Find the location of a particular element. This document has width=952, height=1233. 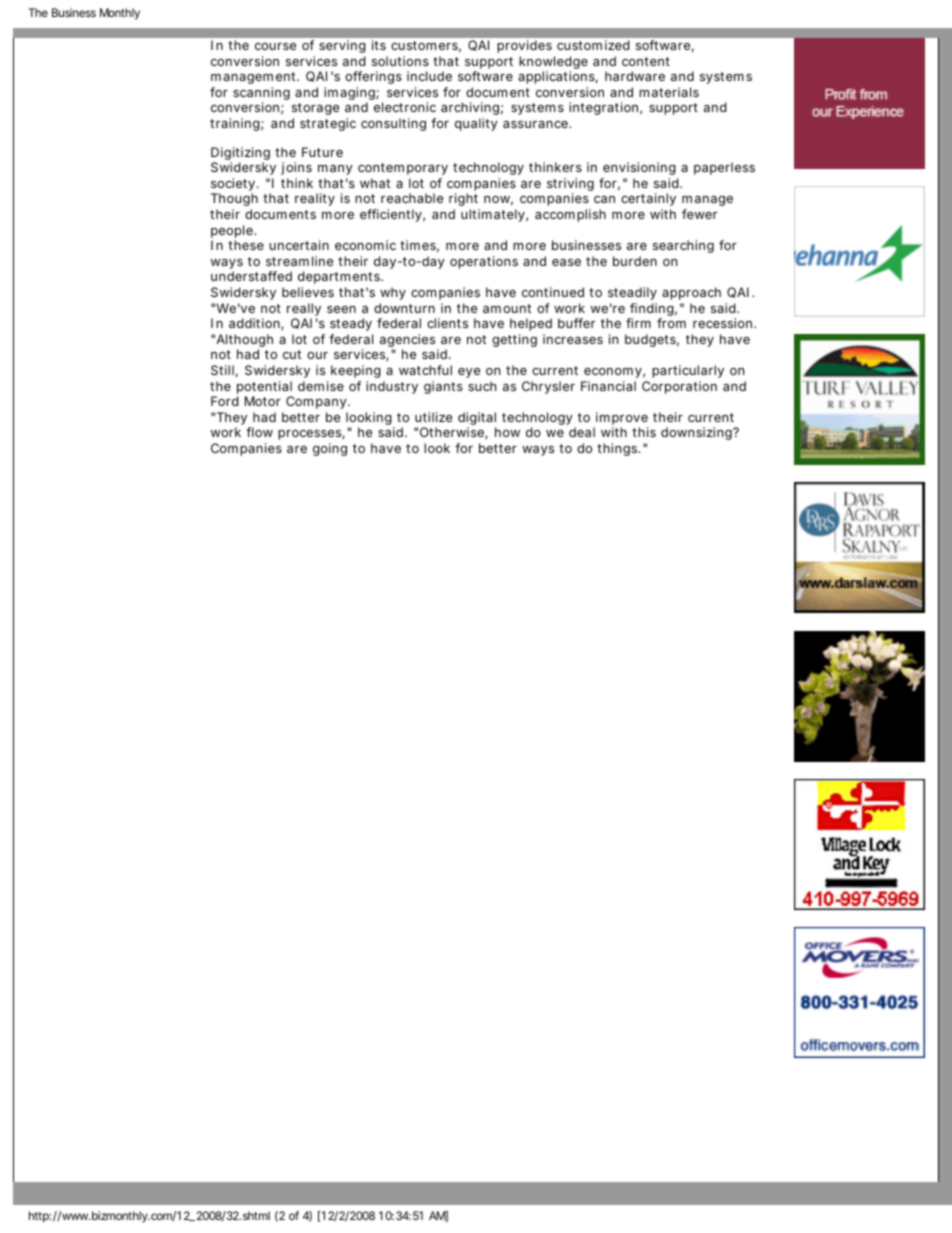

flow is located at coordinates (259, 432).
